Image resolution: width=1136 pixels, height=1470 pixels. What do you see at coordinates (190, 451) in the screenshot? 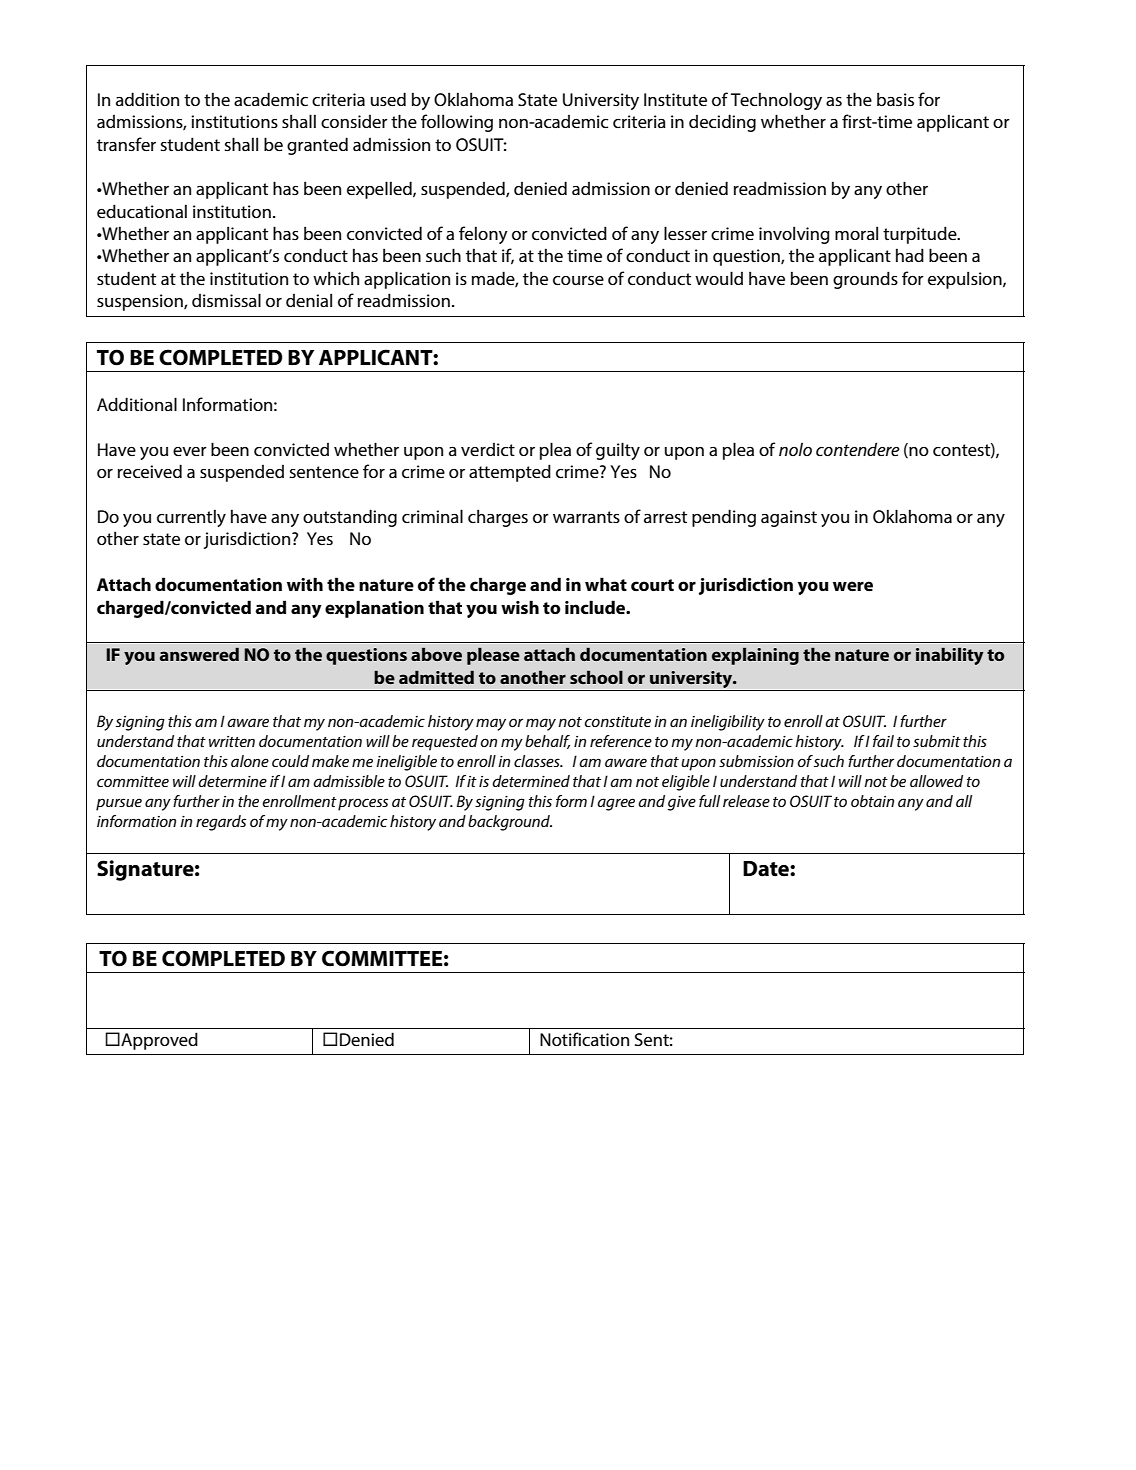
I see `ever` at bounding box center [190, 451].
